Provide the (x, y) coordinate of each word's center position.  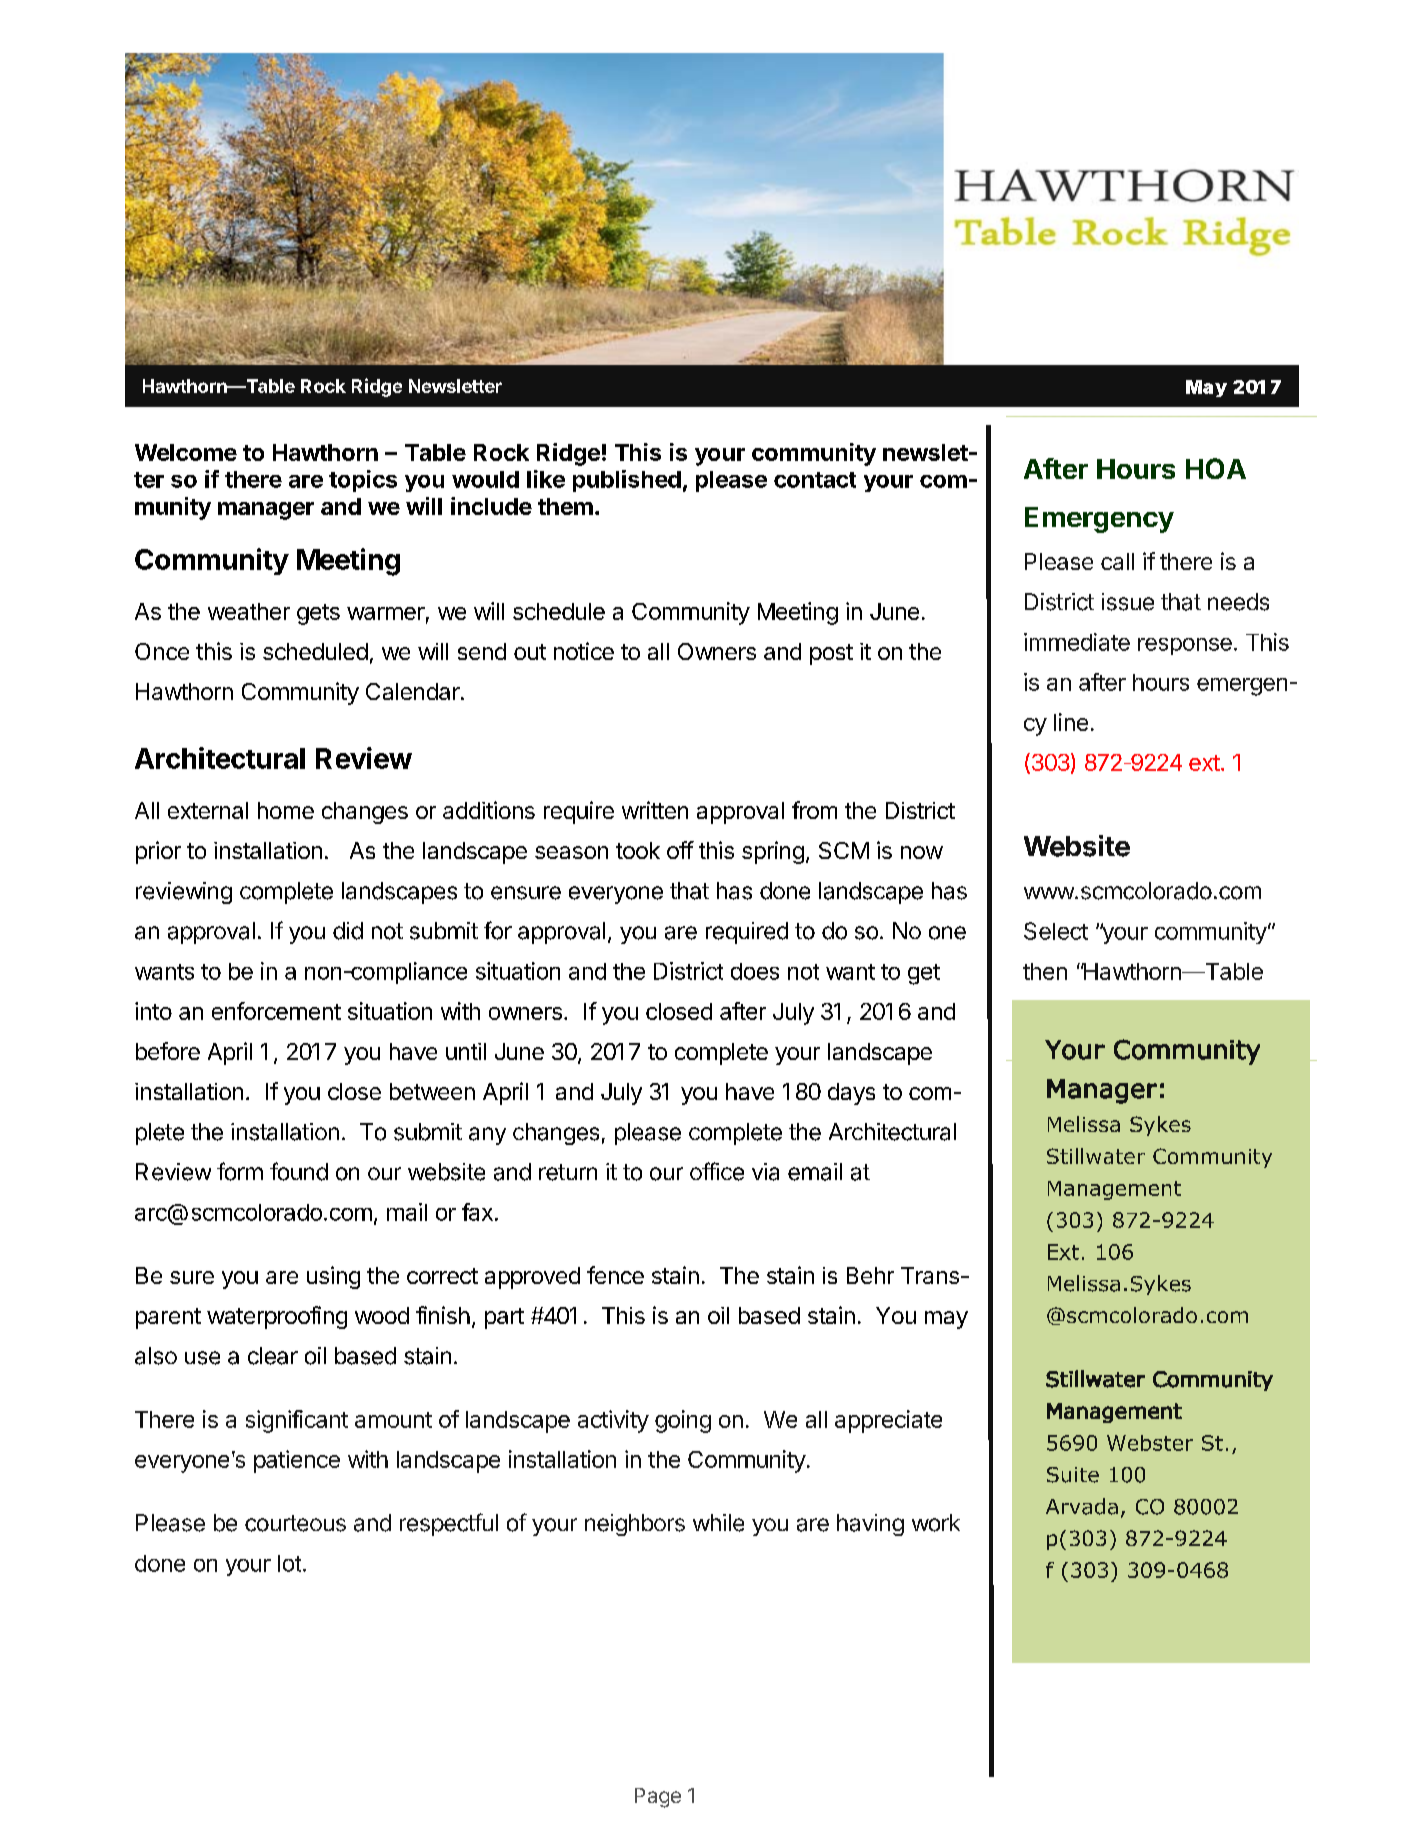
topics (363, 481)
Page (658, 1798)
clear (273, 1356)
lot (289, 1563)
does (755, 971)
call (1117, 561)
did (348, 931)
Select (1056, 931)
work (936, 1523)
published (627, 481)
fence (615, 1275)
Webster (1150, 1443)
